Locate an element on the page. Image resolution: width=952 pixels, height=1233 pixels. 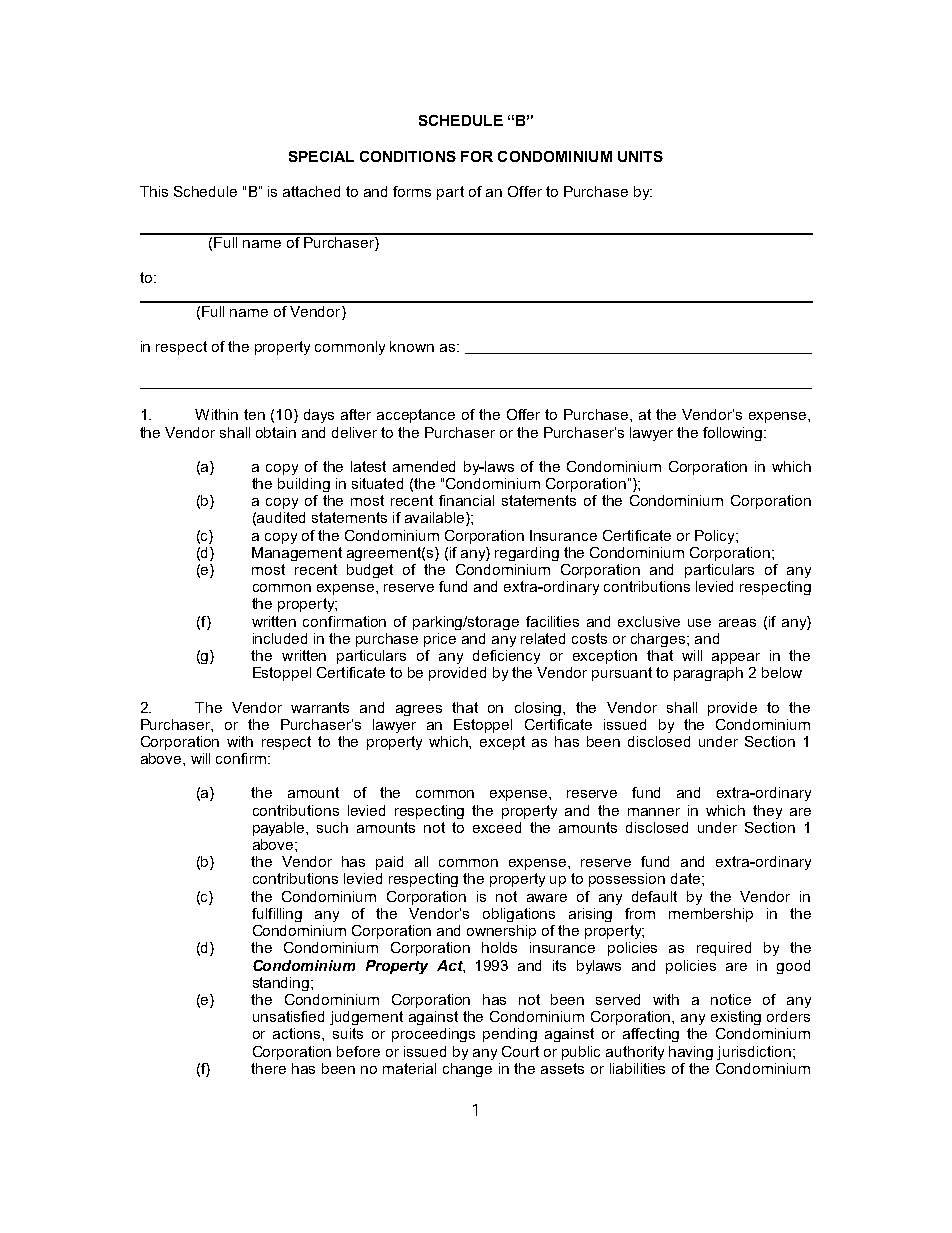
acceptance is located at coordinates (416, 416).
